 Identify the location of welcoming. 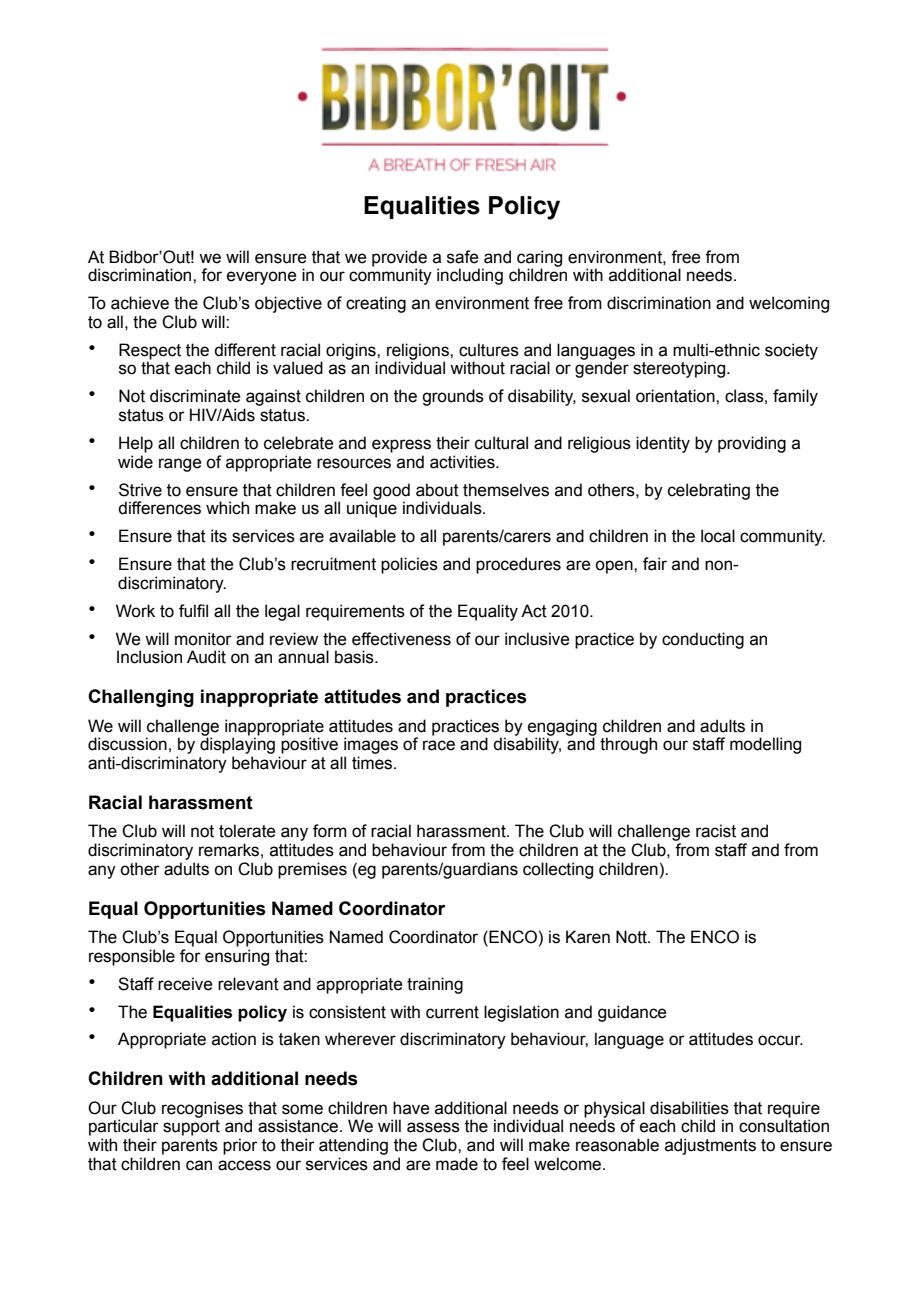
(789, 304).
